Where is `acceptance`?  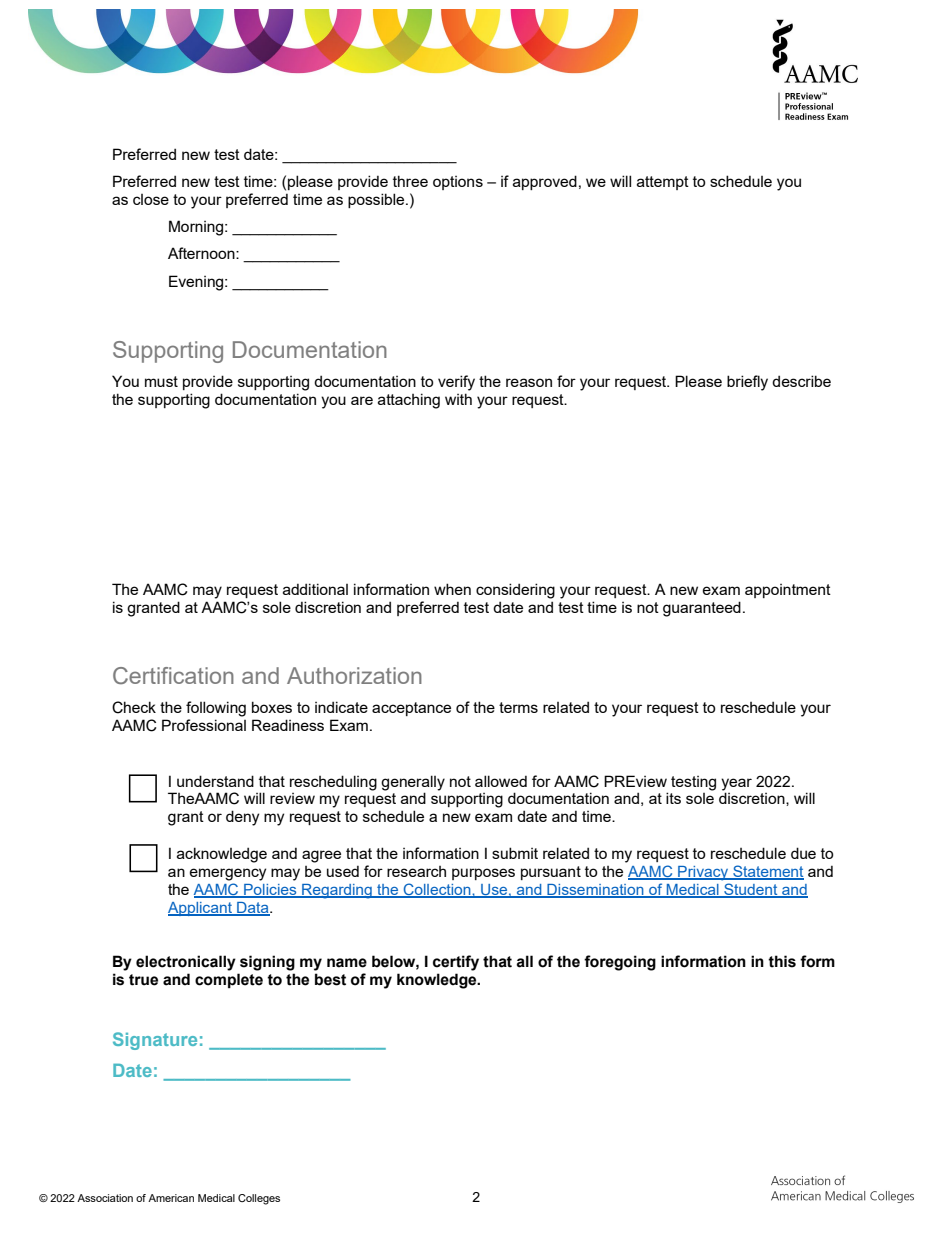 acceptance is located at coordinates (411, 709).
